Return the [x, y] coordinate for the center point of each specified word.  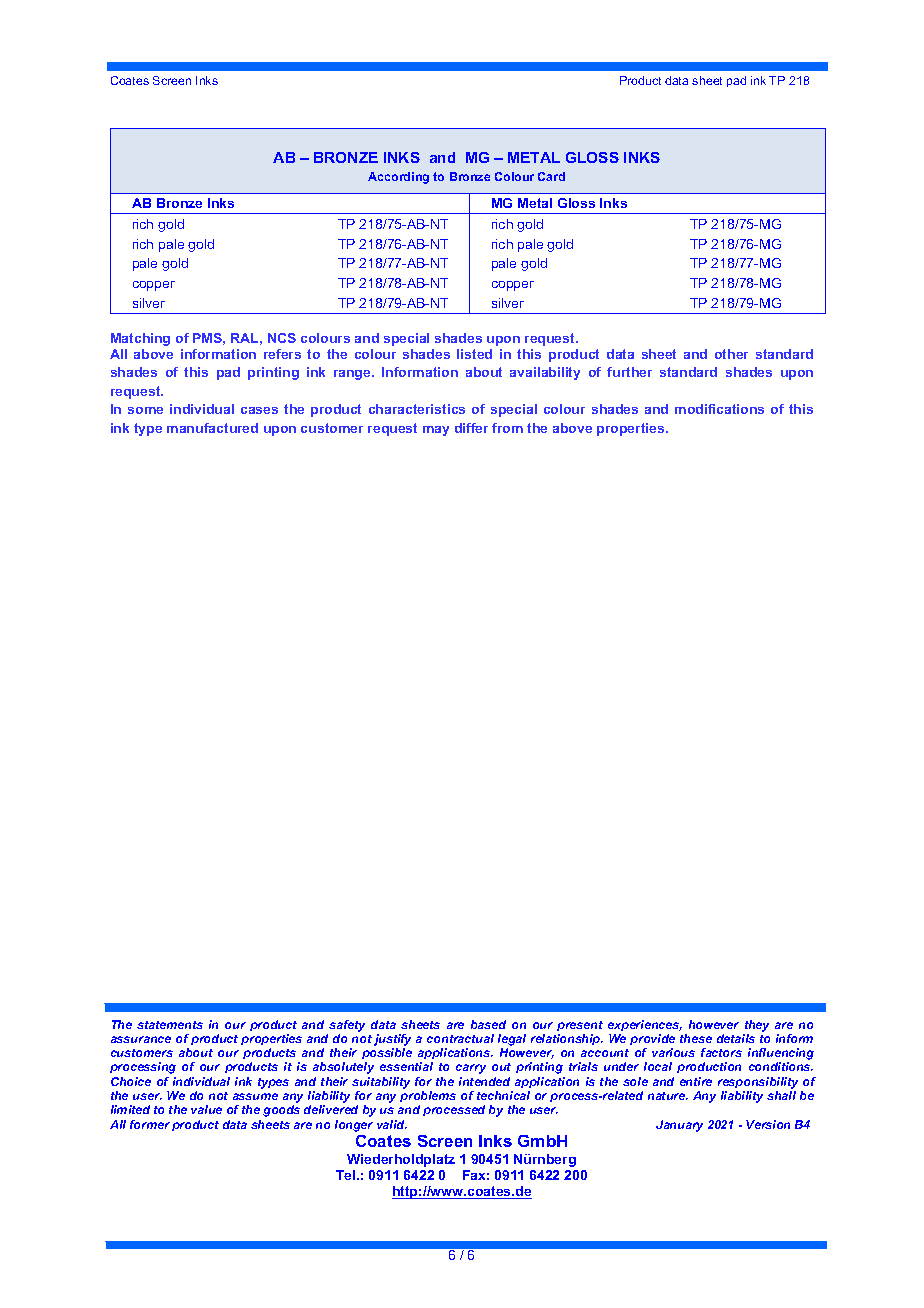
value [206, 1109]
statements [170, 1025]
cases [259, 410]
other [731, 354]
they [757, 1026]
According [398, 178]
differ [471, 428]
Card [551, 176]
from [507, 428]
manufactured [212, 428]
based [488, 1024]
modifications [719, 409]
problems [428, 1096]
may [436, 431]
